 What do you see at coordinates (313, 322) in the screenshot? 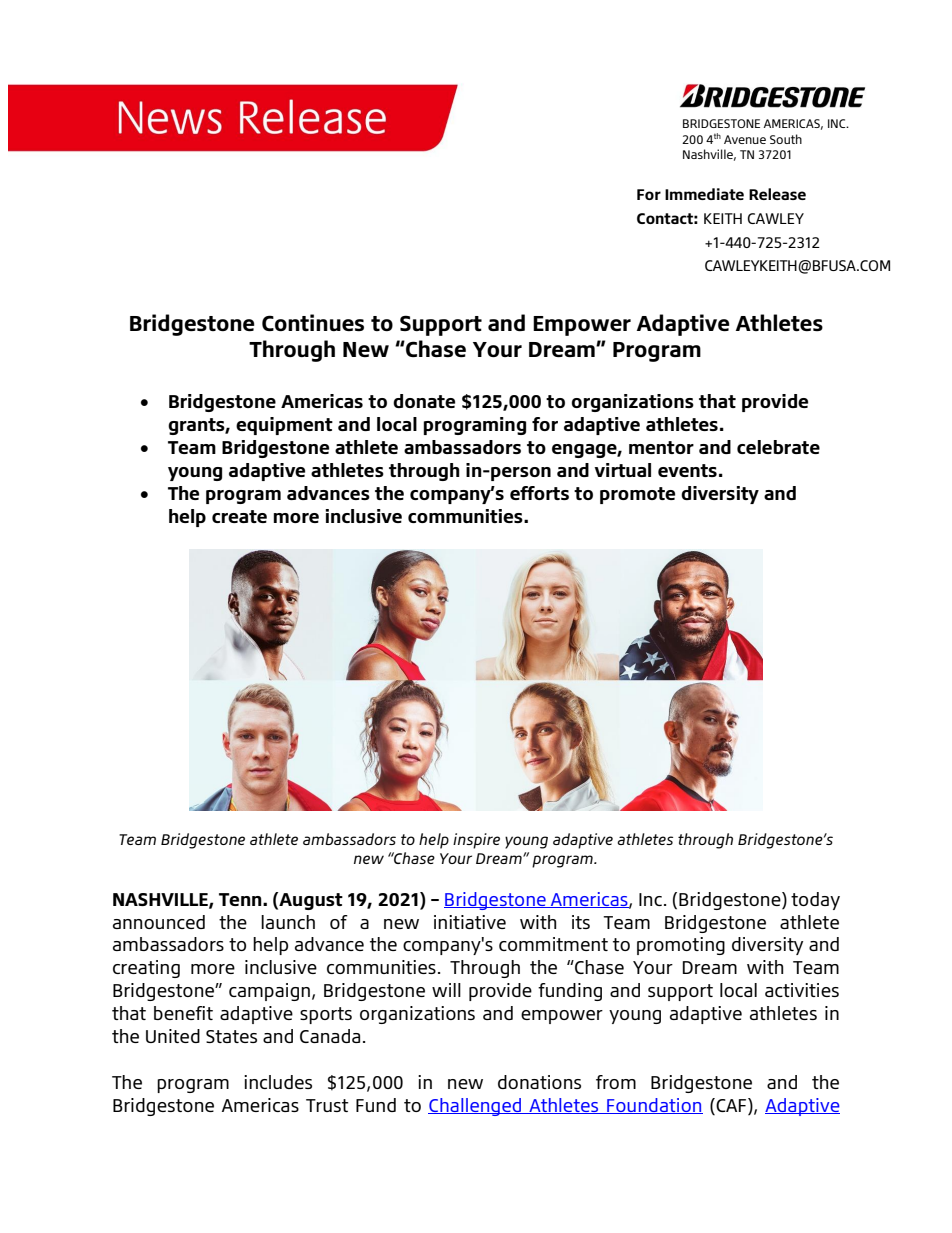
I see `Continues` at bounding box center [313, 322].
